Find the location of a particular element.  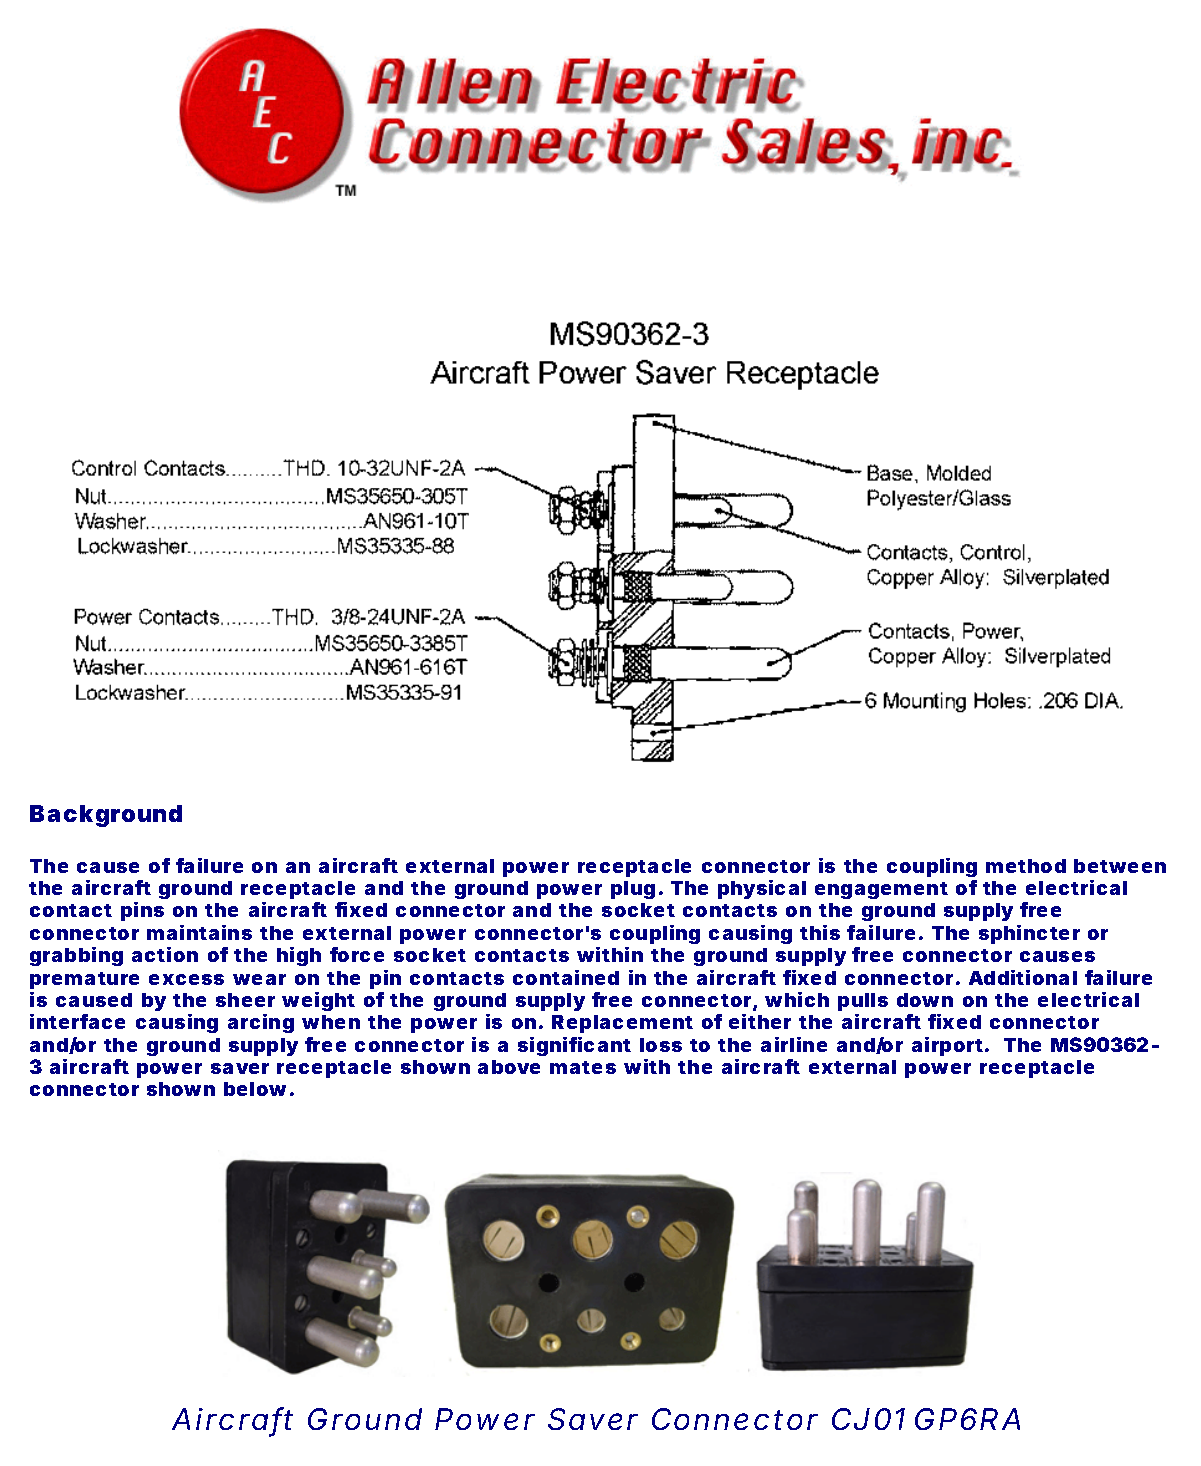

pins is located at coordinates (142, 911).
